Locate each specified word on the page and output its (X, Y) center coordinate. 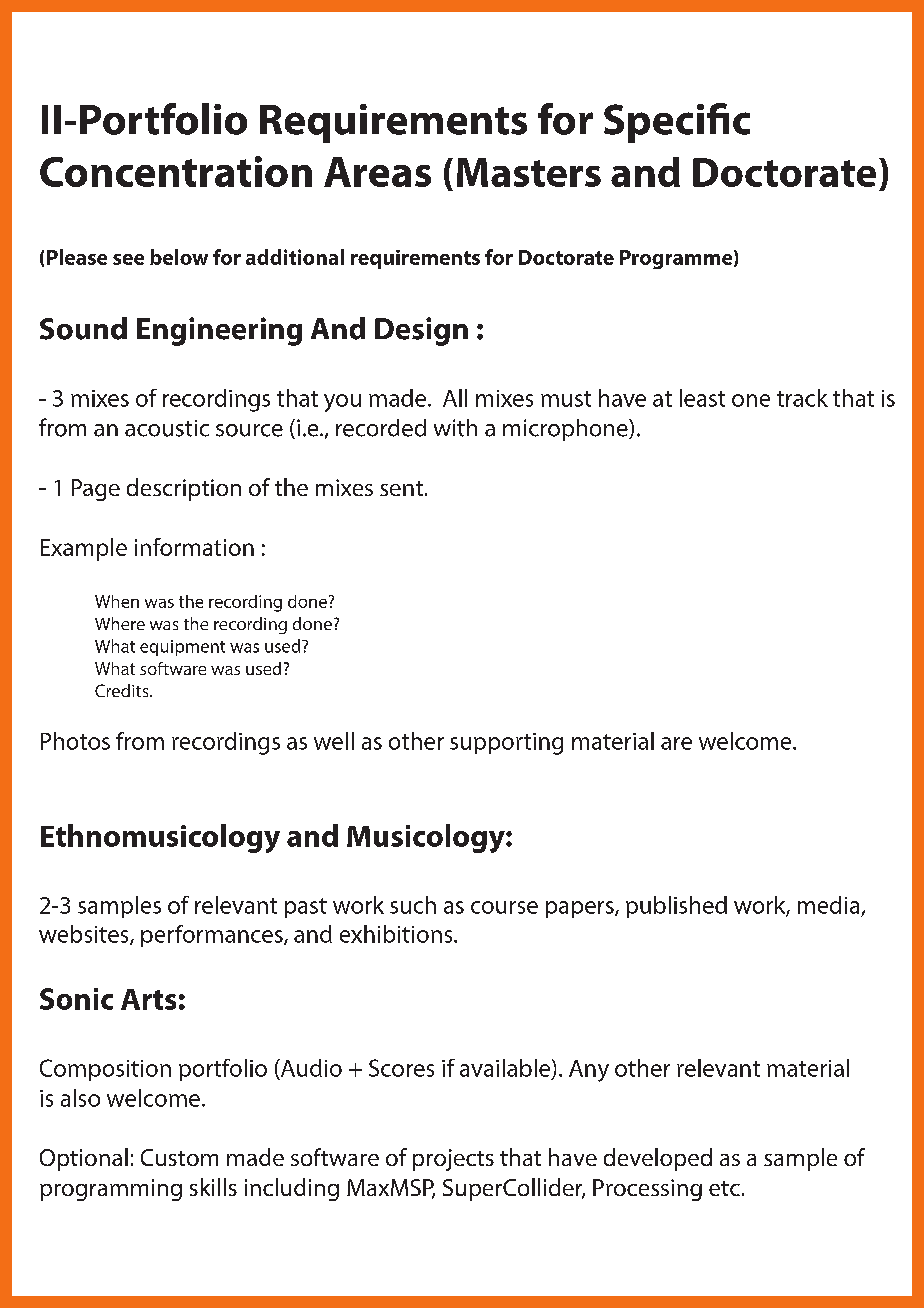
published (676, 907)
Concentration (176, 171)
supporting (506, 744)
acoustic (167, 428)
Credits (123, 690)
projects (453, 1160)
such (413, 905)
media (828, 905)
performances (213, 936)
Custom (179, 1157)
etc (724, 1188)
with (455, 428)
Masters (529, 172)
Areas (377, 172)
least (702, 398)
